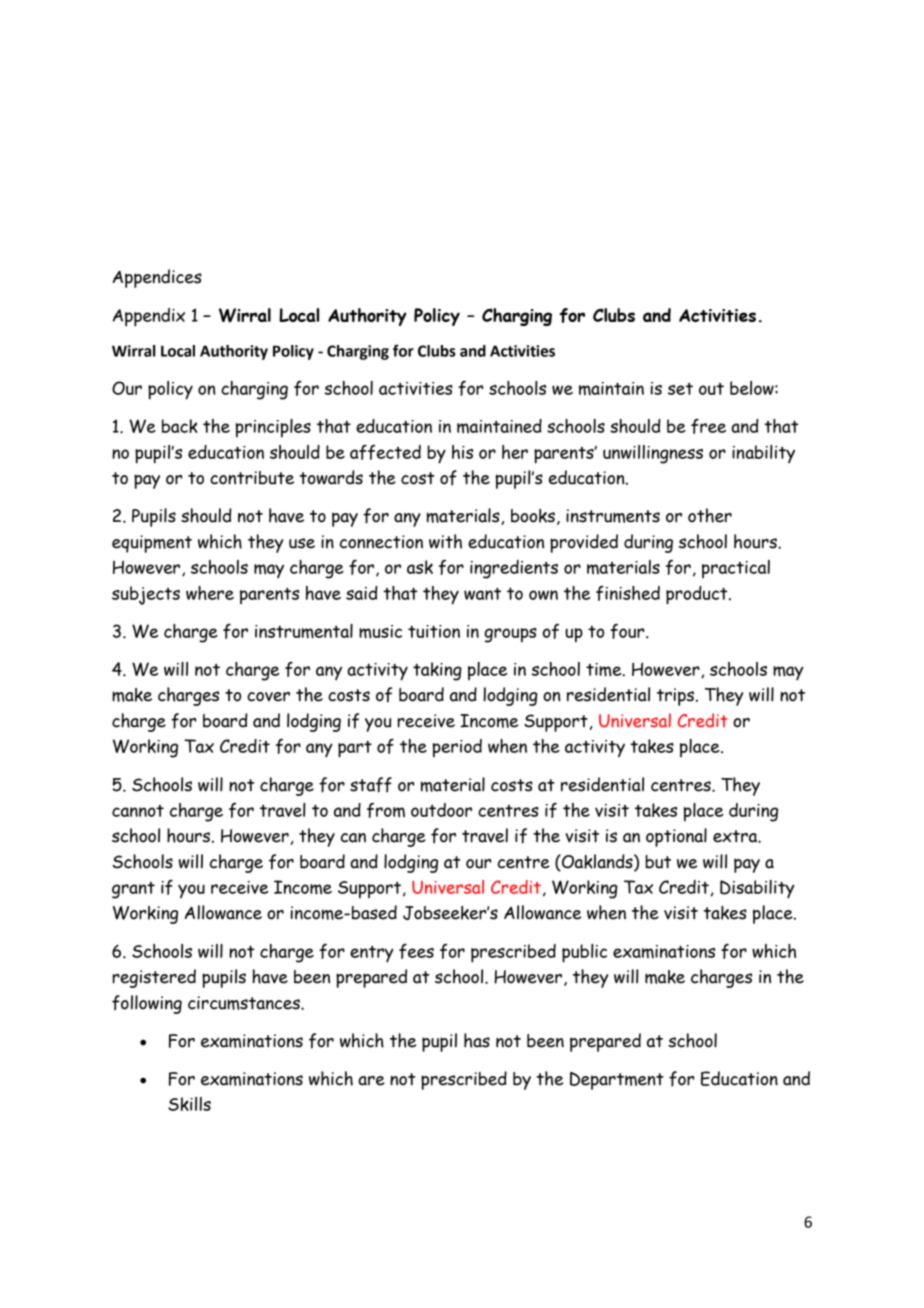 The height and width of the page is (1308, 924). What do you see at coordinates (477, 1040) in the page?
I see `has` at bounding box center [477, 1040].
